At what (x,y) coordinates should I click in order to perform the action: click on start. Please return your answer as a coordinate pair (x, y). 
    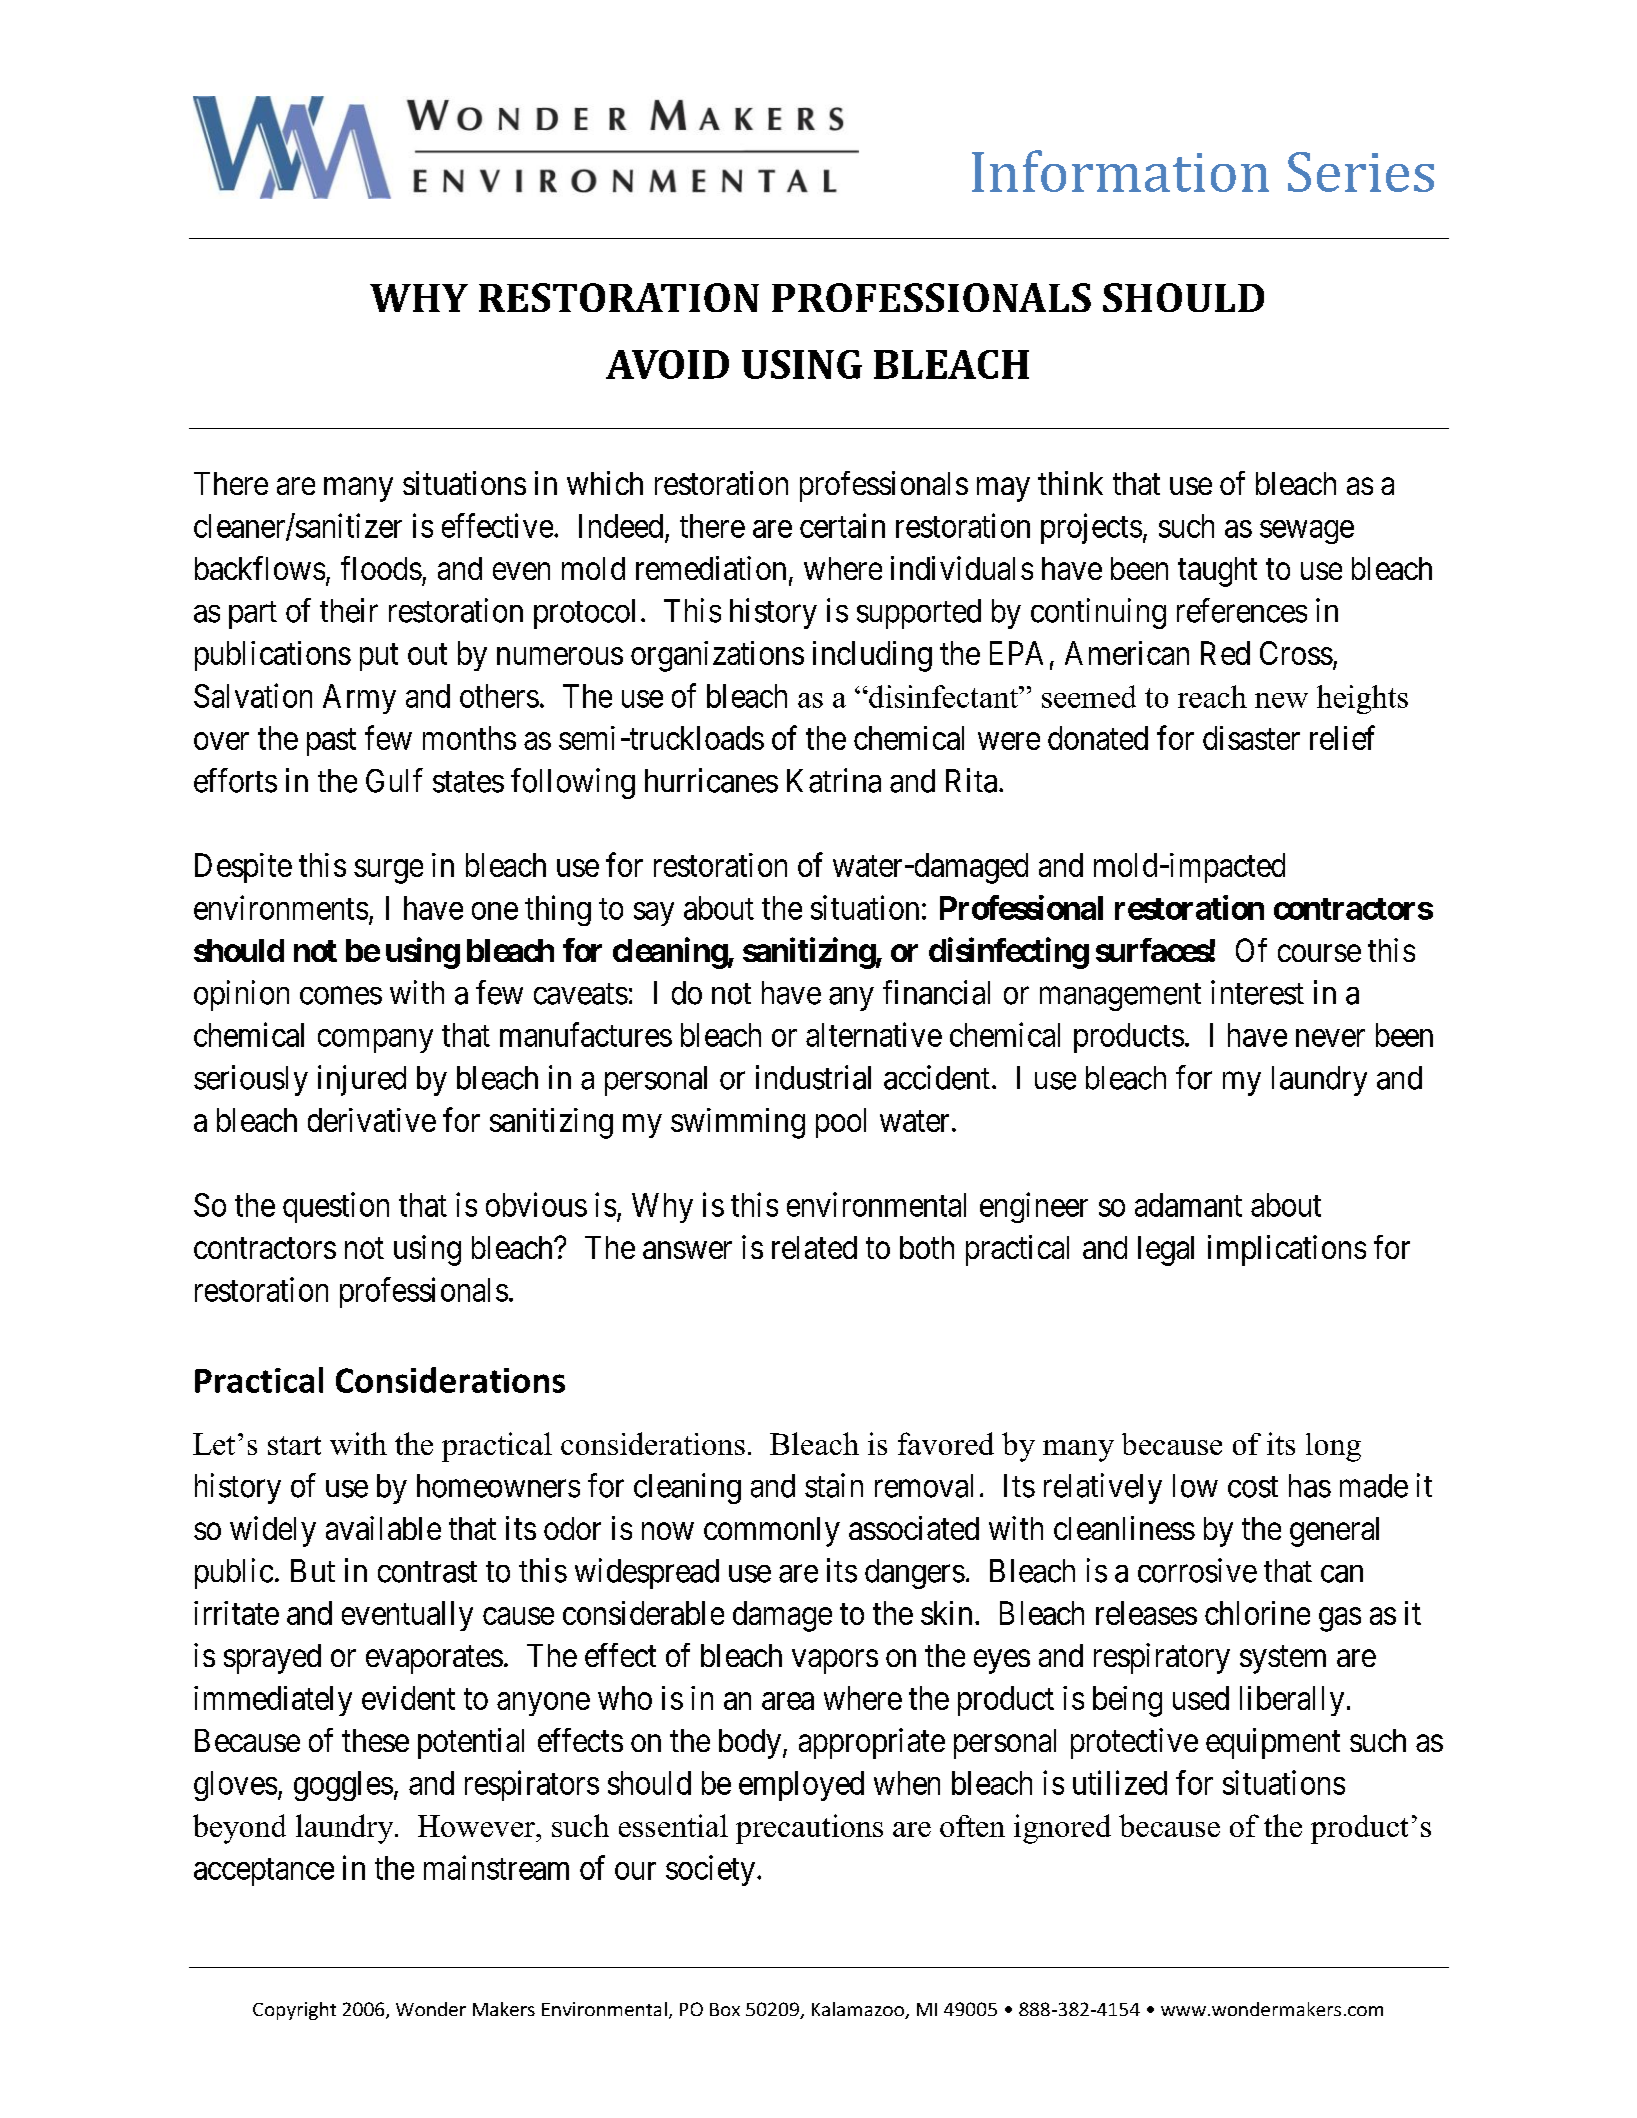
    Looking at the image, I should click on (294, 1445).
